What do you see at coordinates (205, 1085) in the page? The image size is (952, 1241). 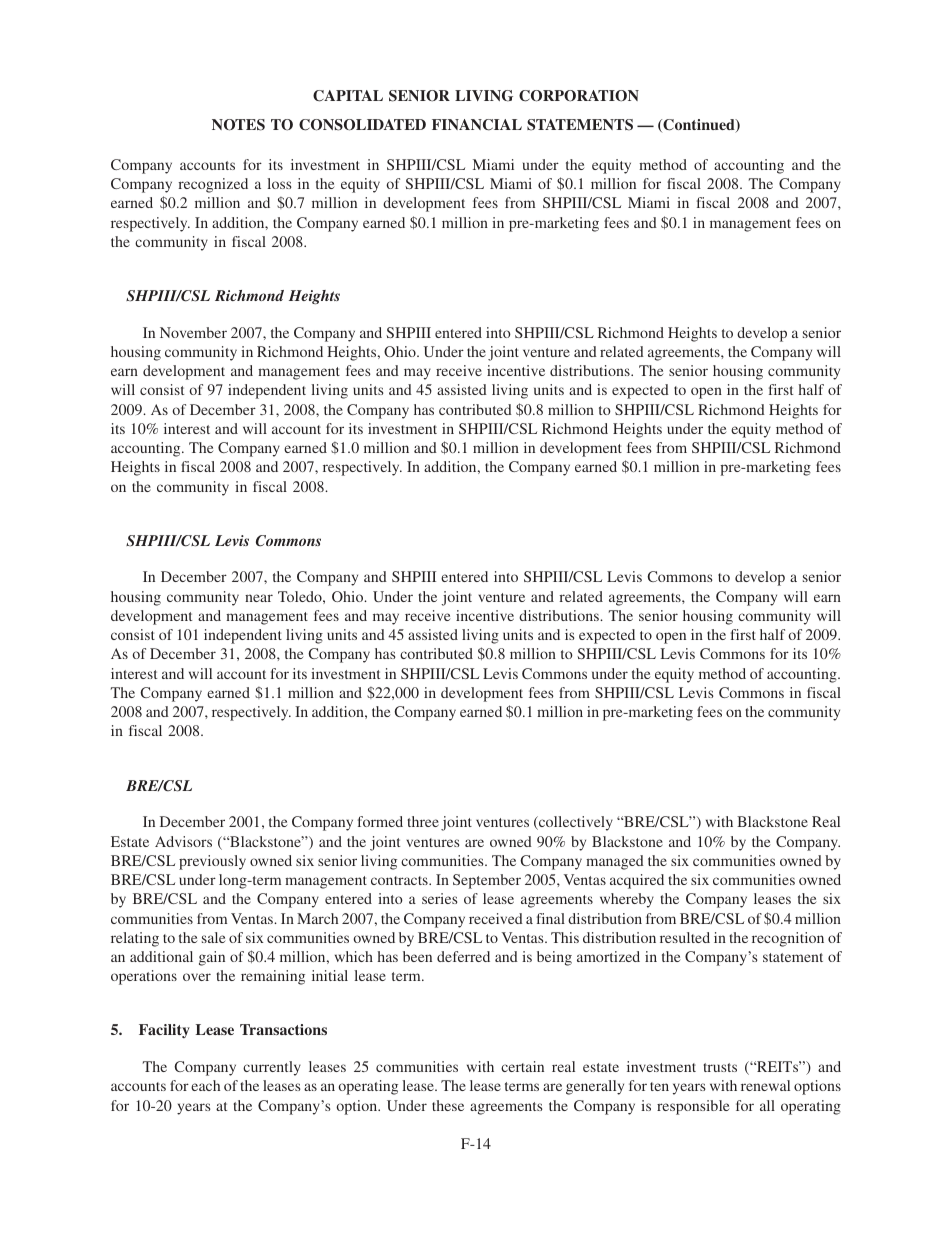 I see `each` at bounding box center [205, 1085].
